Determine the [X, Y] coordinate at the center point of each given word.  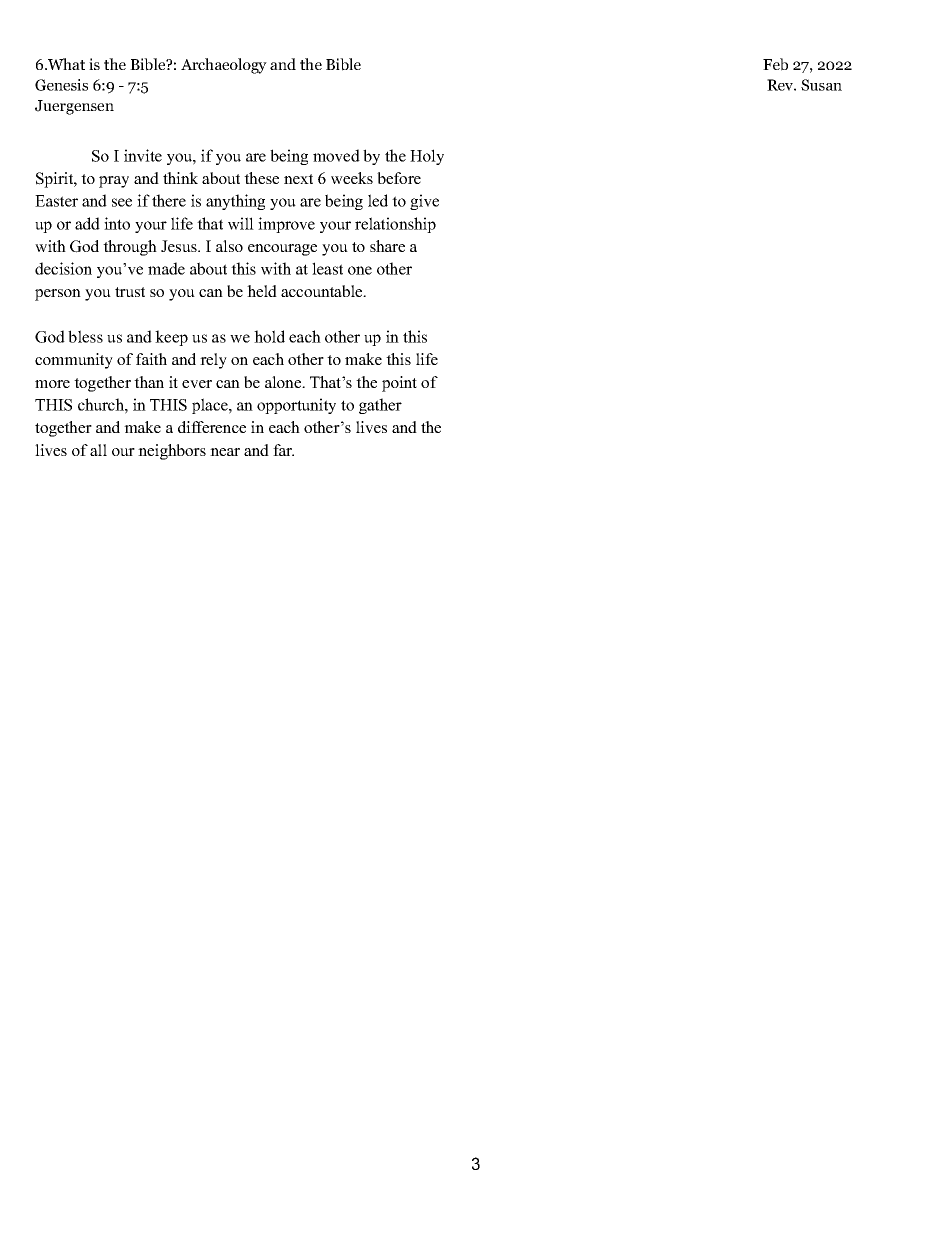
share [387, 246]
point [399, 384]
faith [151, 359]
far [283, 450]
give [424, 202]
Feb [775, 64]
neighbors [172, 452]
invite [143, 155]
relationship [395, 225]
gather [380, 406]
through [130, 248]
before [399, 178]
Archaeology [224, 66]
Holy [427, 157]
